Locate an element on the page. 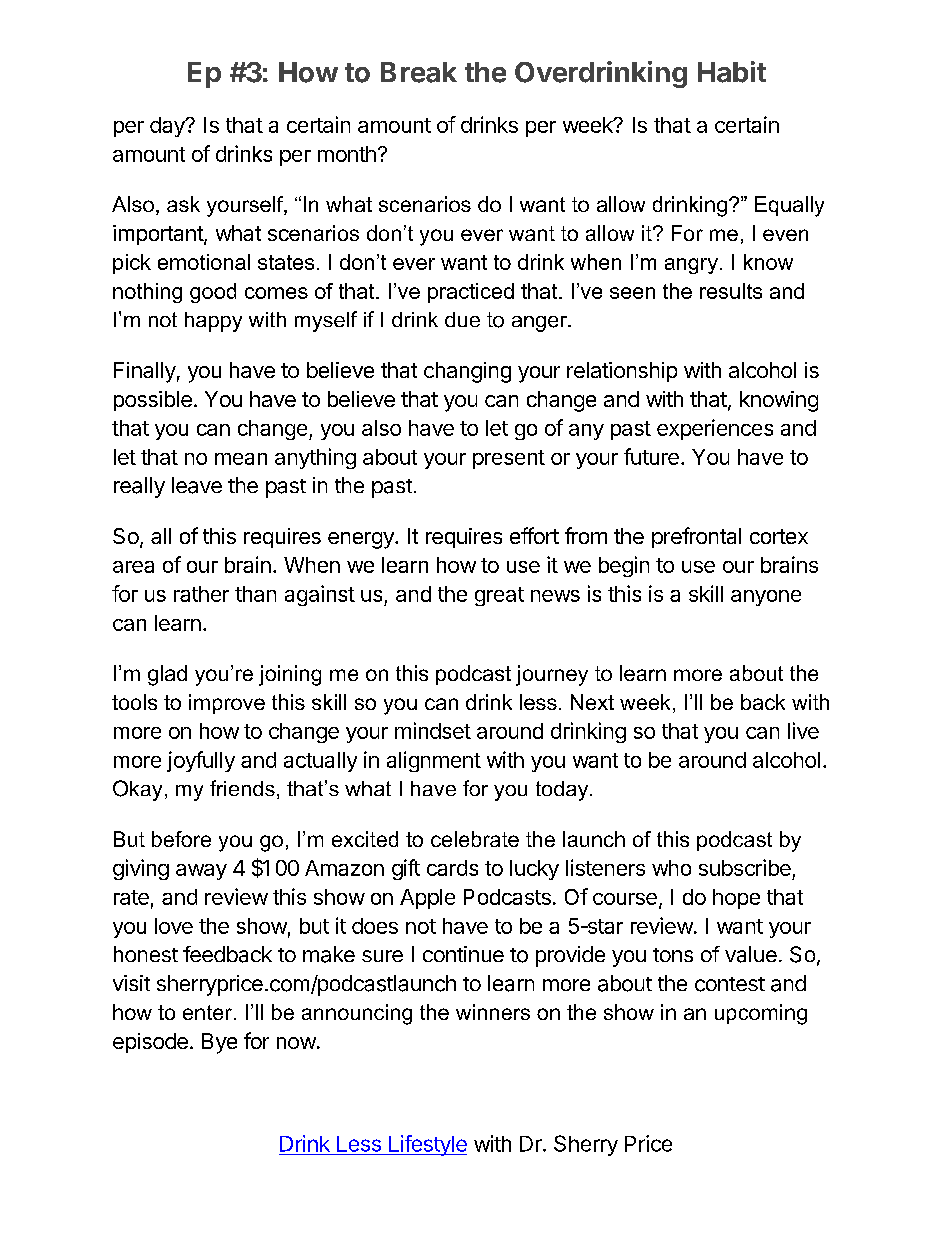 Image resolution: width=952 pixels, height=1233 pixels. Bye is located at coordinates (219, 1043).
